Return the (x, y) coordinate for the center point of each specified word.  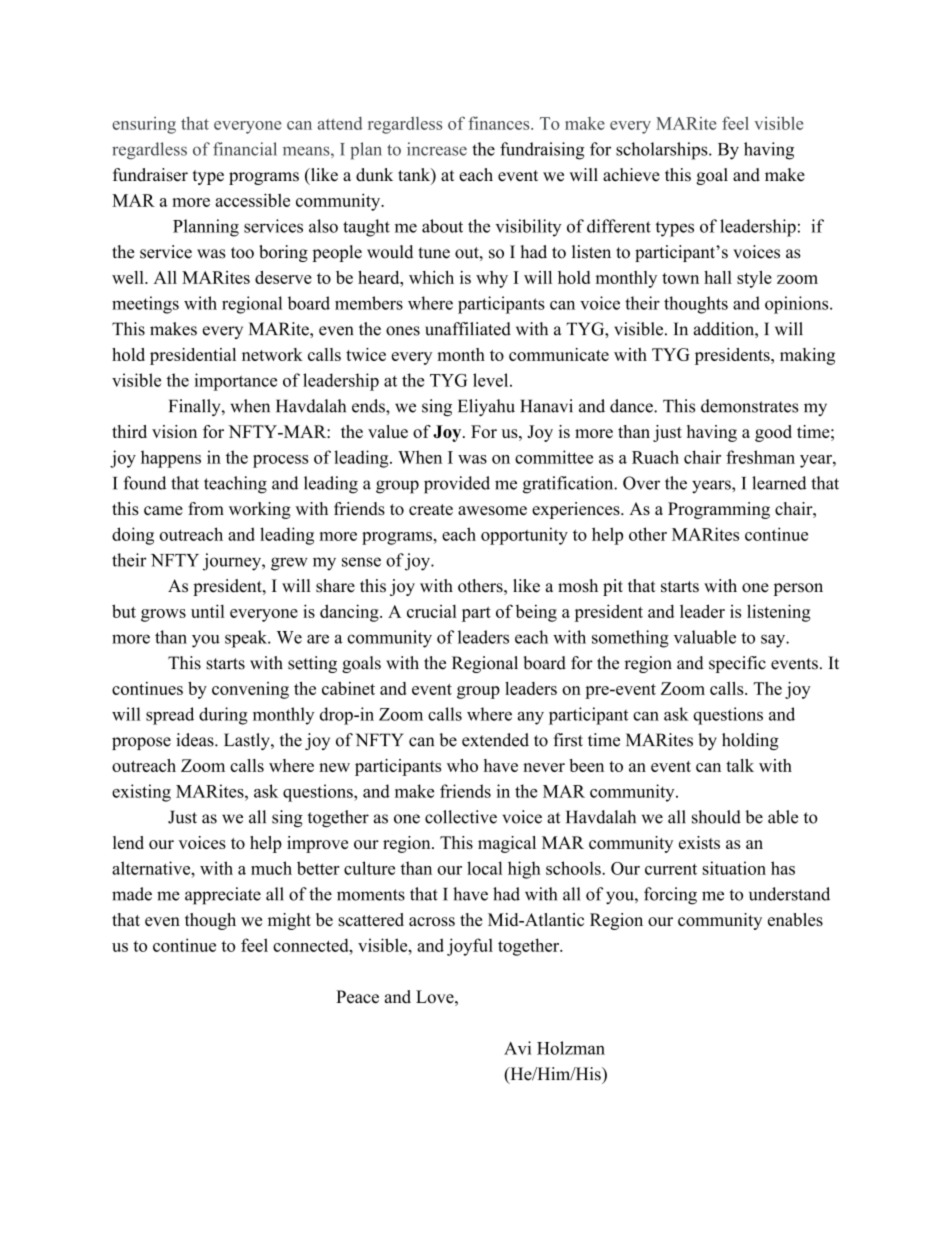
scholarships (663, 151)
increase (437, 149)
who (462, 765)
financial (245, 149)
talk (740, 765)
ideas (196, 740)
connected (312, 945)
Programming (719, 510)
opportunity (524, 536)
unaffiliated (468, 329)
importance (236, 382)
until (208, 611)
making (807, 356)
